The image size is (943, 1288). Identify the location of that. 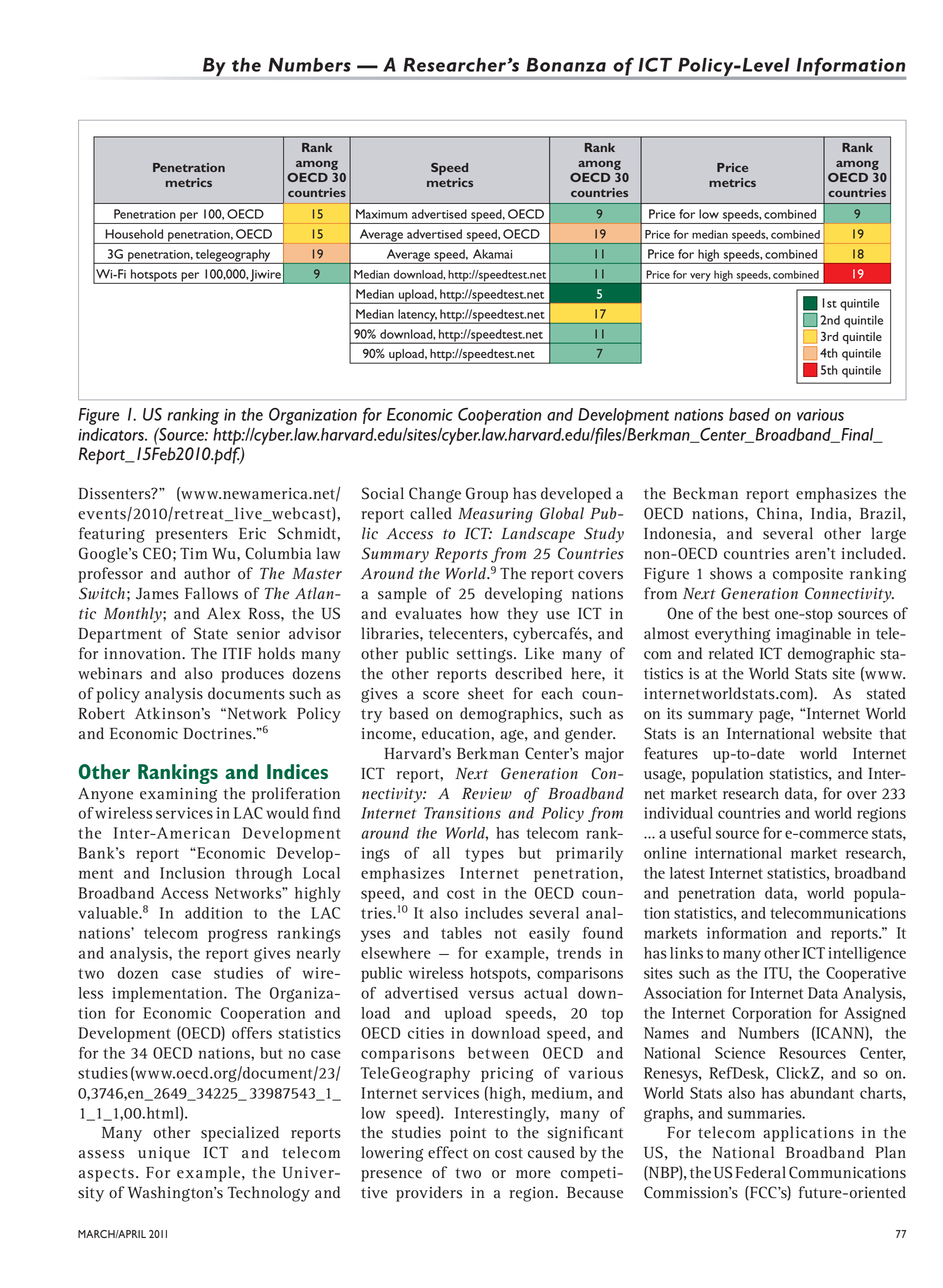
(892, 733).
